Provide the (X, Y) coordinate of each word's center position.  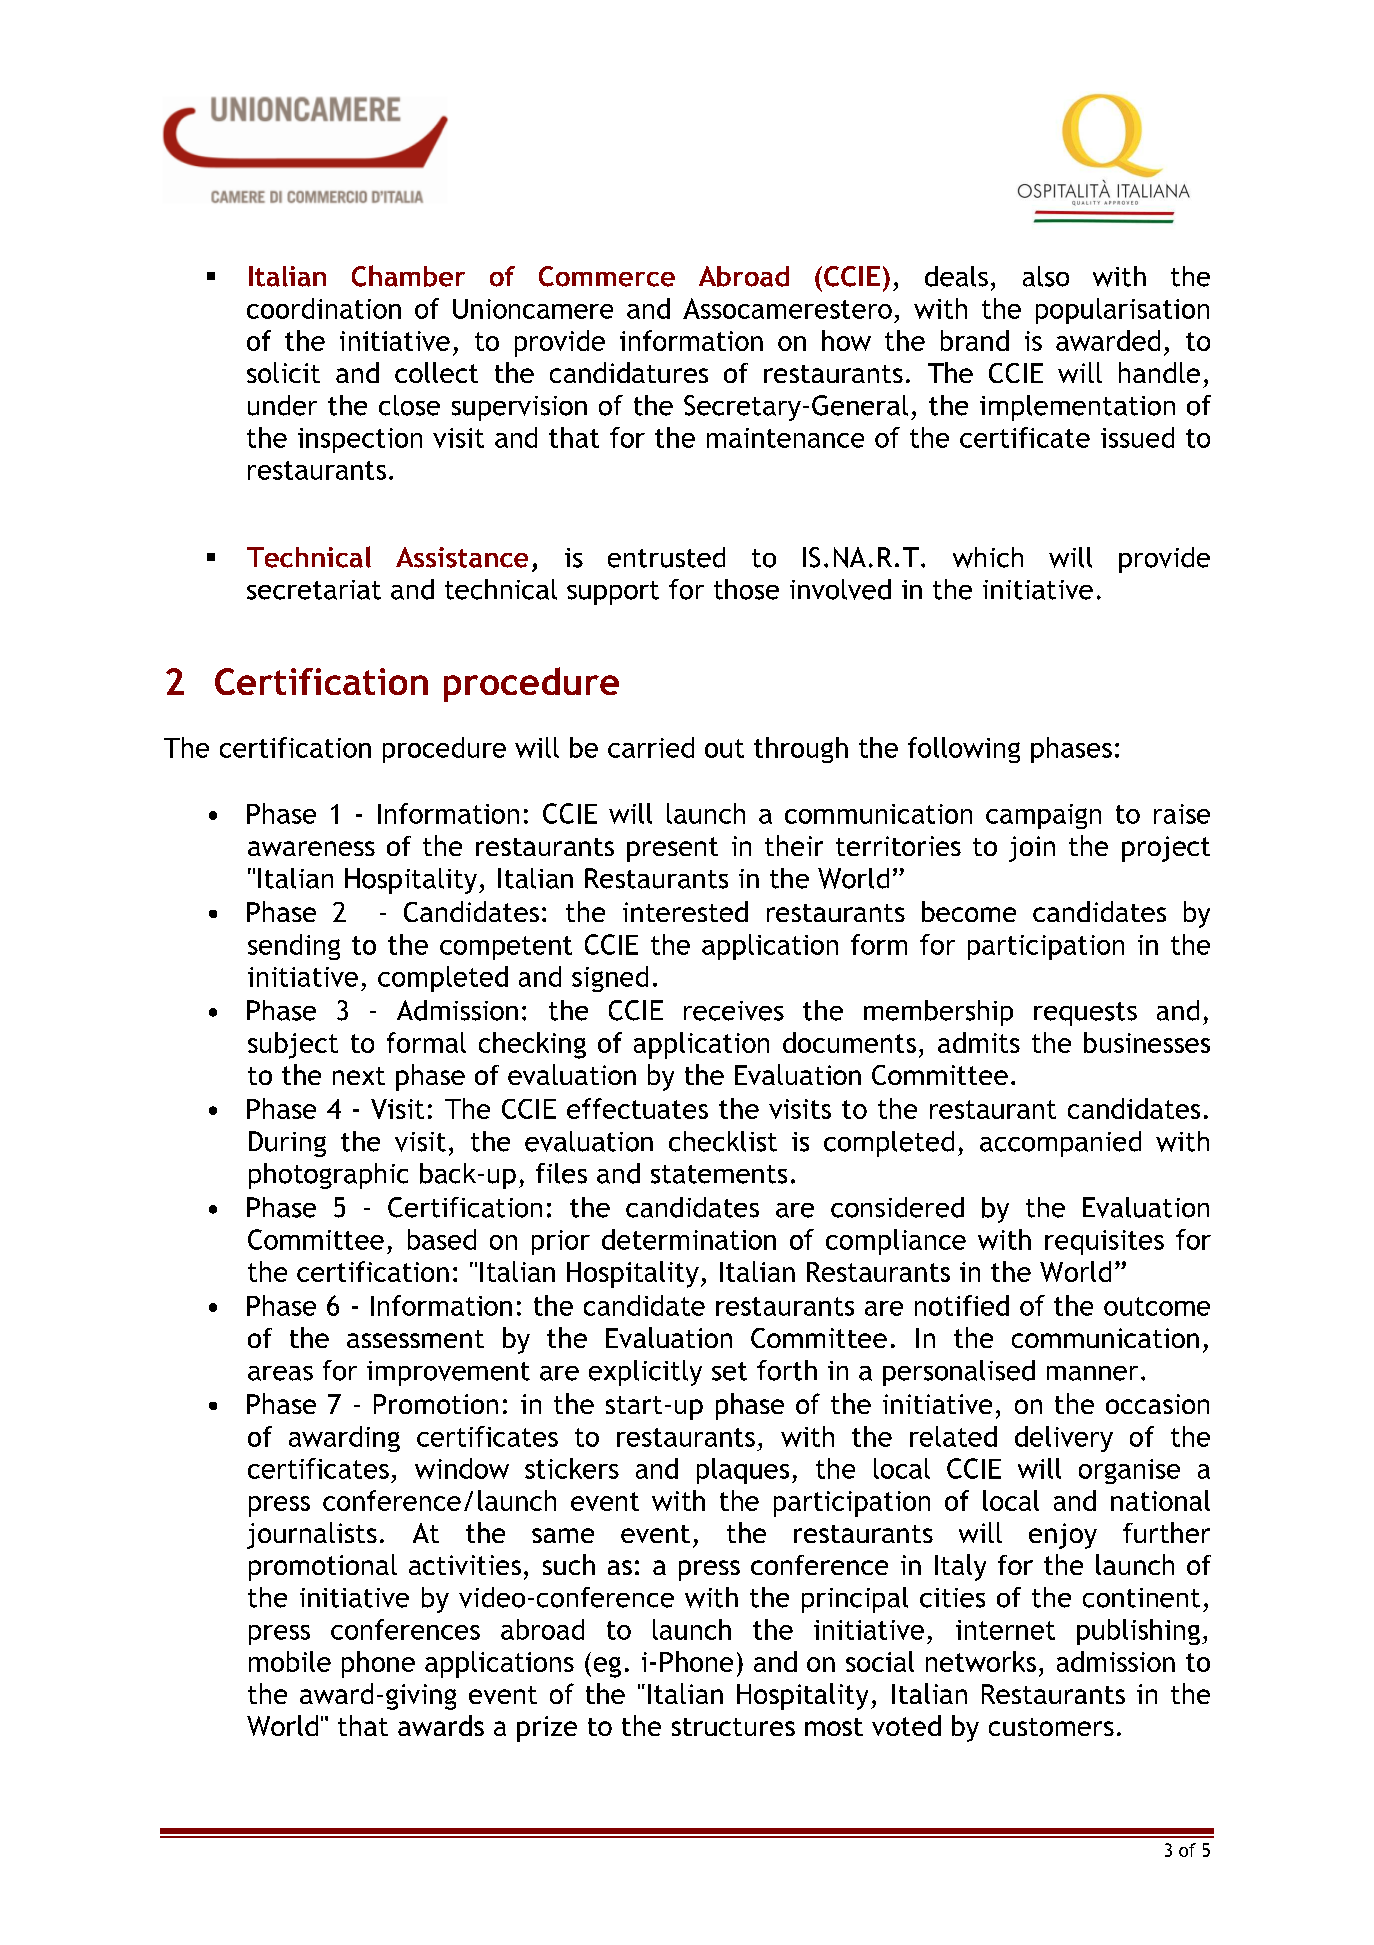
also (1046, 276)
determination (689, 1239)
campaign (1043, 816)
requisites (1104, 1242)
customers (1051, 1727)
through (801, 750)
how (846, 340)
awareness (311, 848)
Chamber (408, 276)
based (442, 1239)
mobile (290, 1661)
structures (733, 1727)
